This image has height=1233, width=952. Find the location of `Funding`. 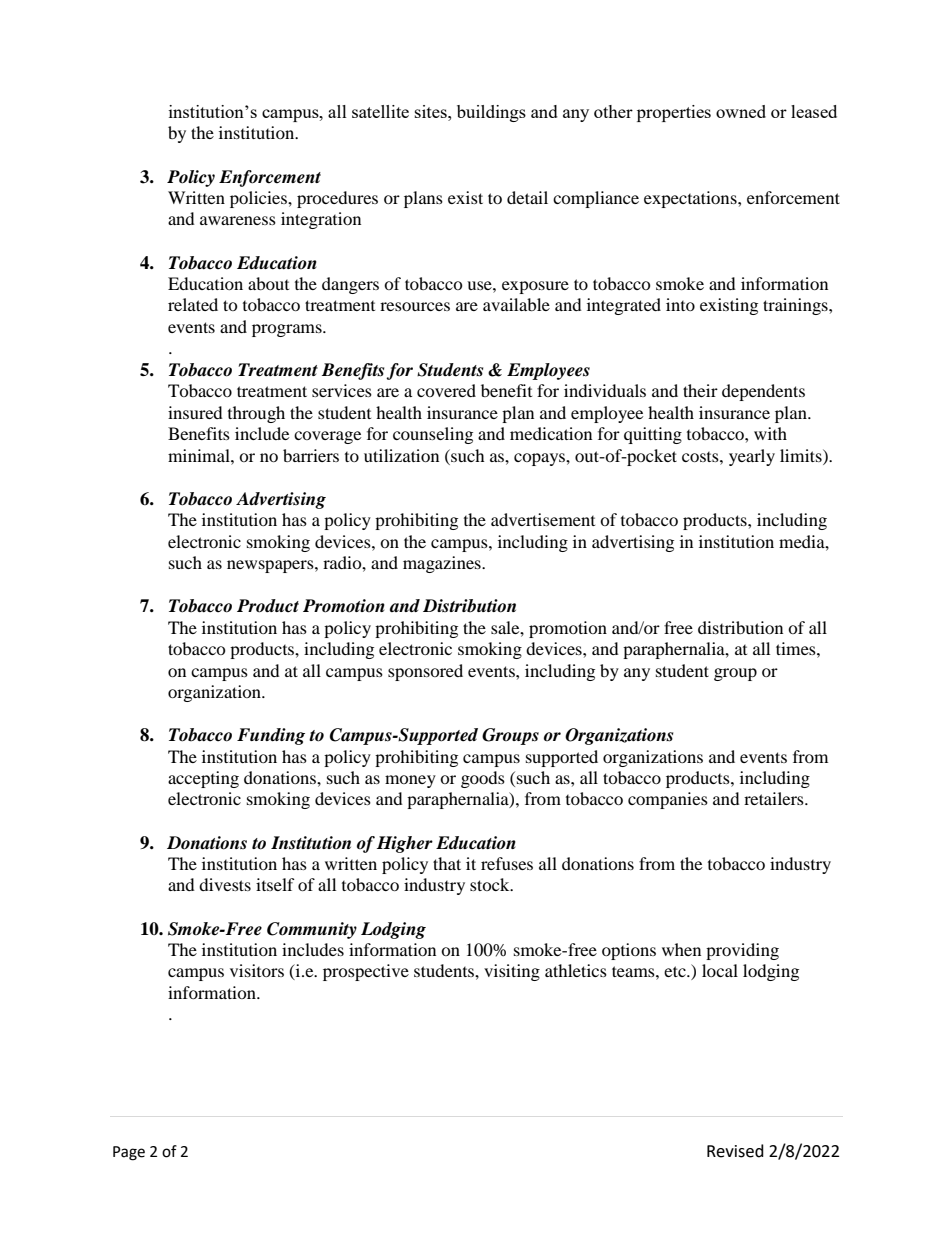

Funding is located at coordinates (271, 736).
